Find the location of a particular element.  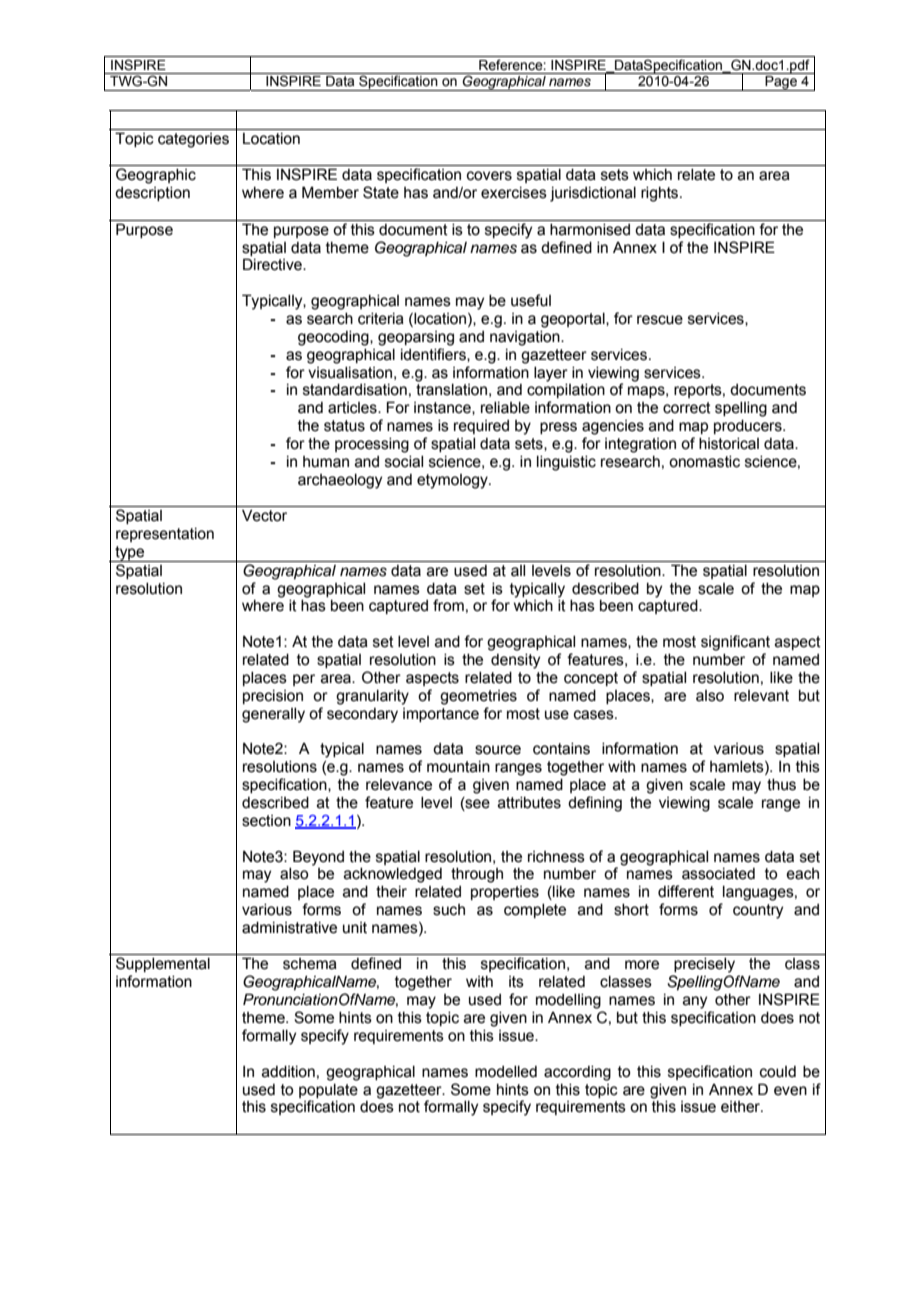

categories is located at coordinates (193, 140).
